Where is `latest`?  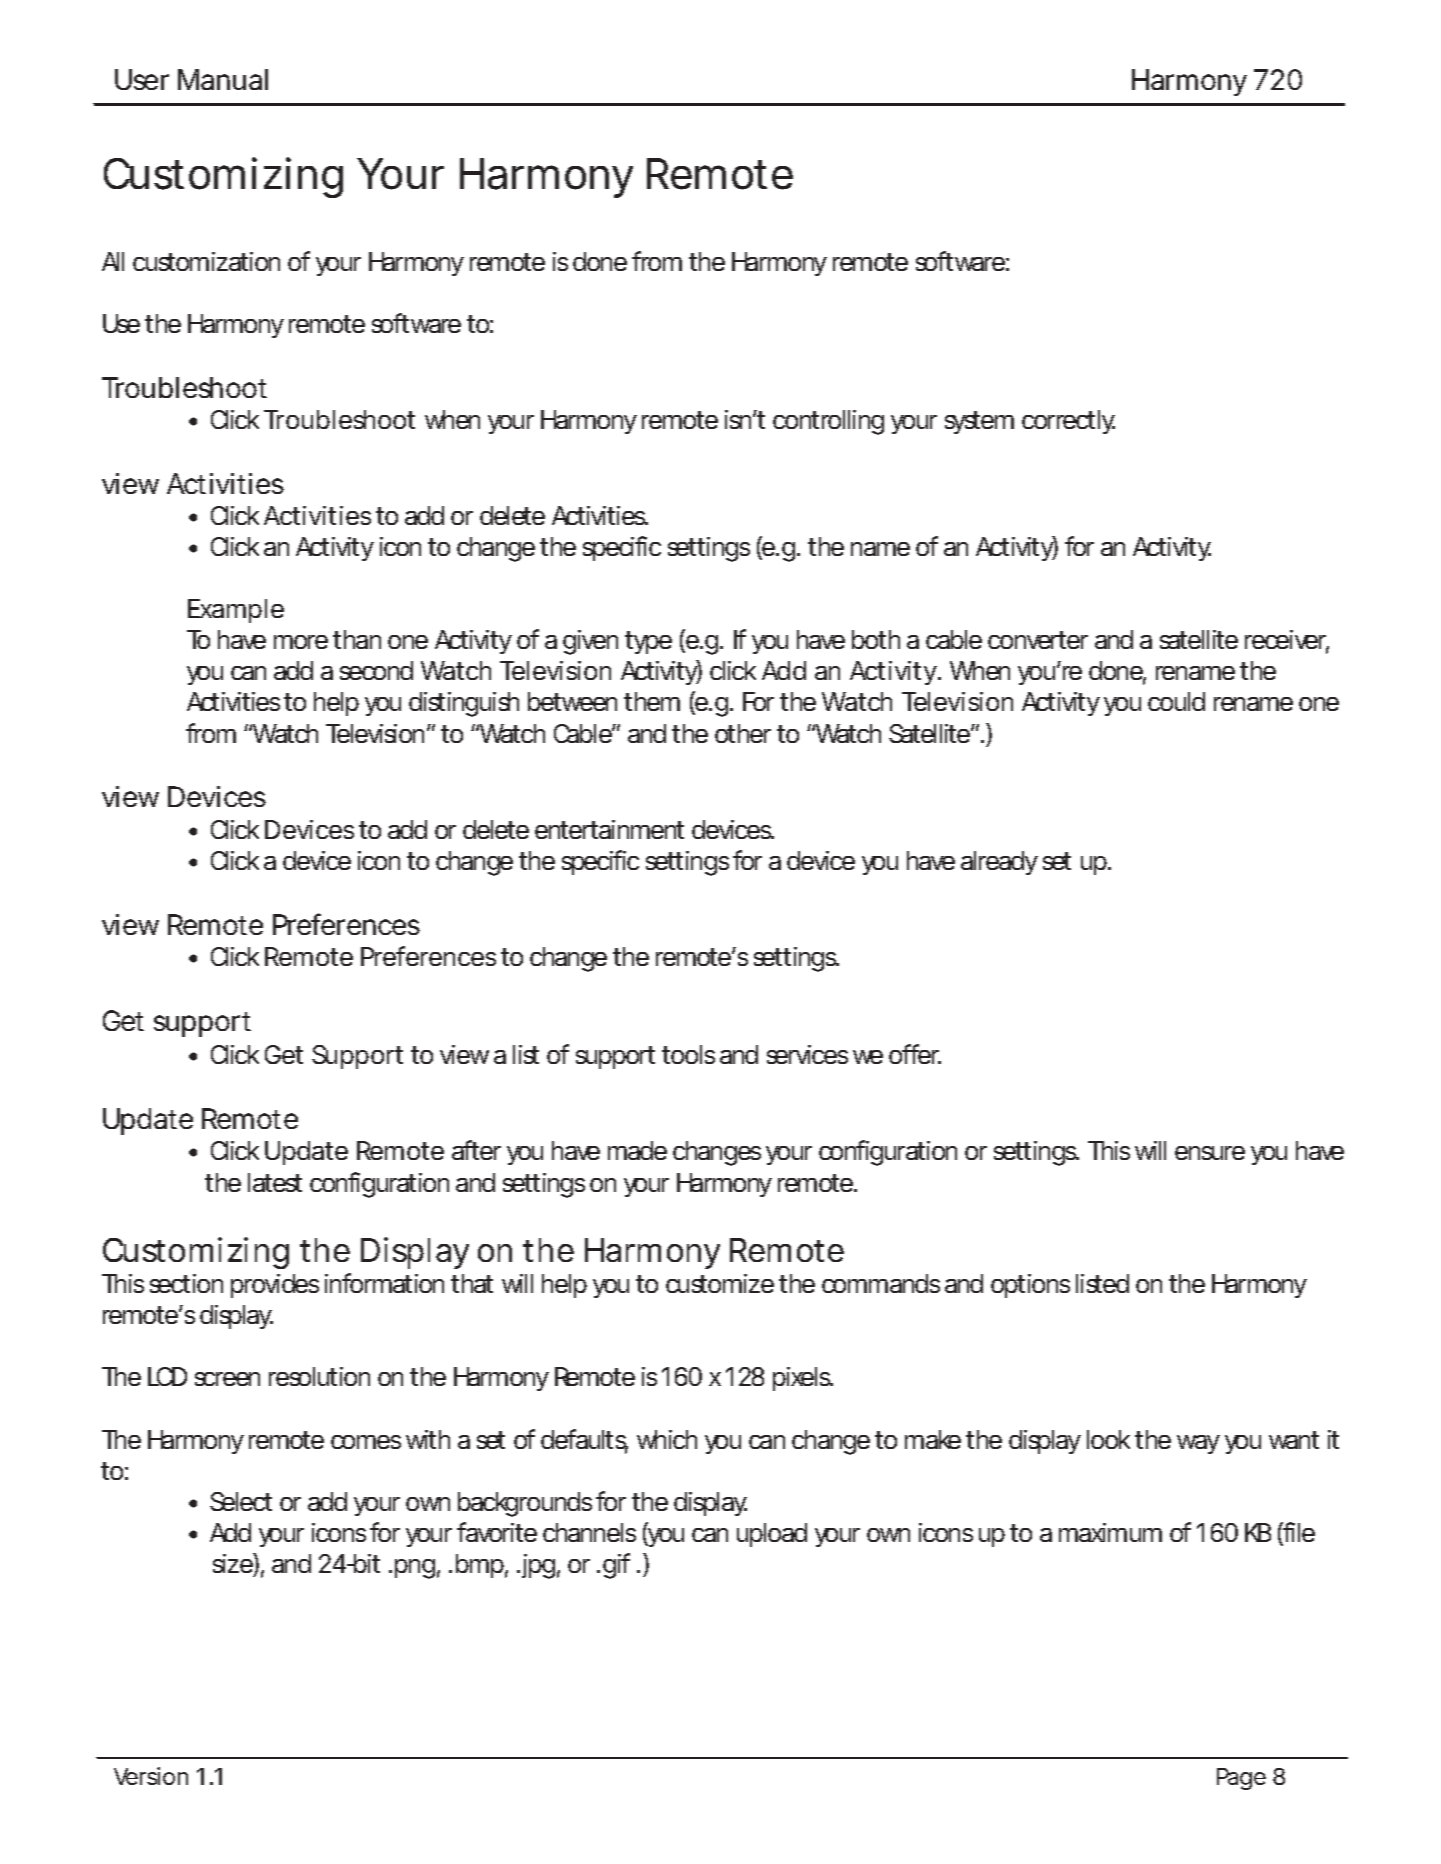
latest is located at coordinates (275, 1182).
